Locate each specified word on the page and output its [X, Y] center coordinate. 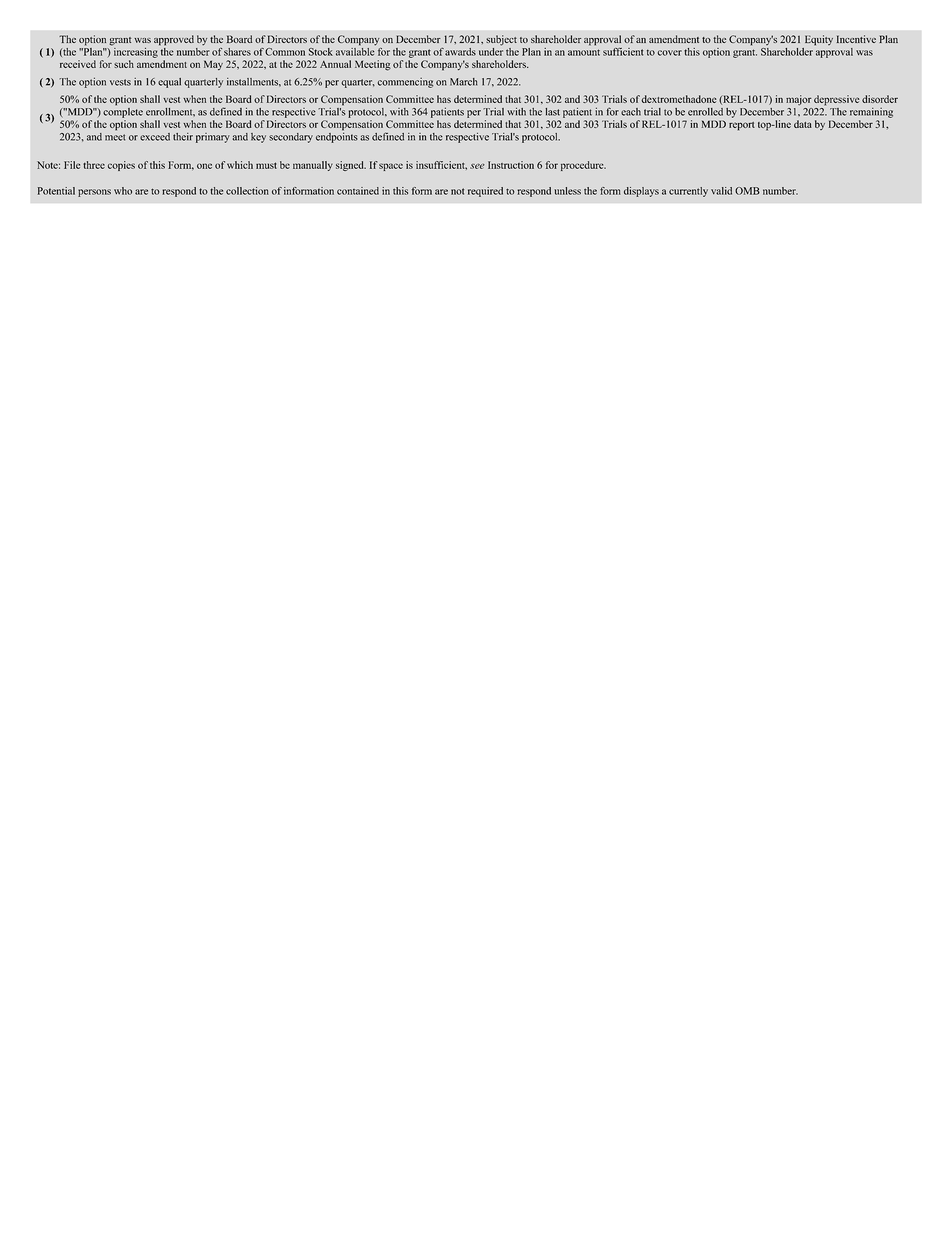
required [485, 192]
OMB [747, 191]
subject [501, 40]
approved [174, 40]
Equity [819, 40]
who [123, 191]
